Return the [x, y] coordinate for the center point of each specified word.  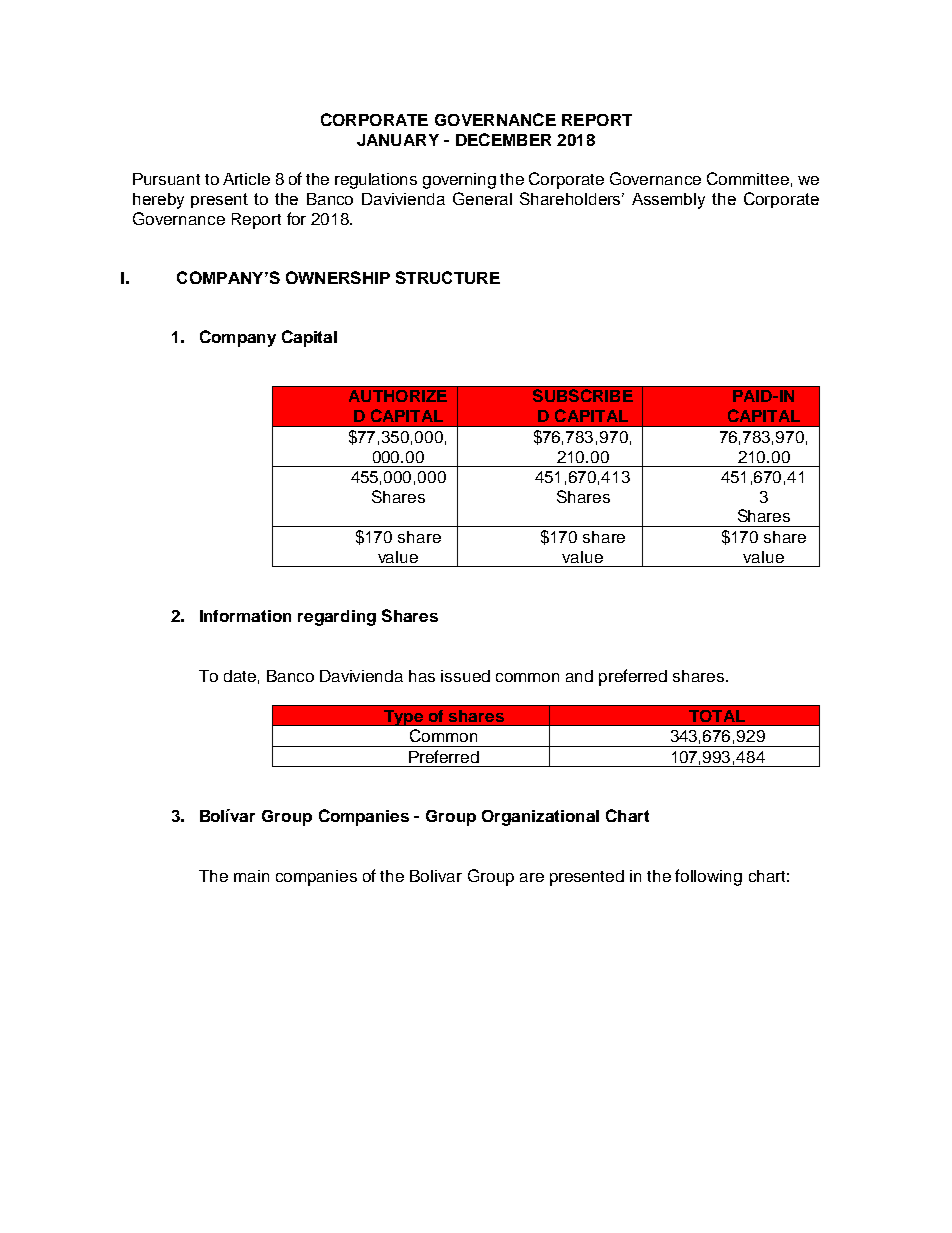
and [579, 676]
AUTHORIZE [398, 396]
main [251, 876]
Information [245, 616]
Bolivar [436, 876]
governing [459, 181]
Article [246, 179]
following [708, 877]
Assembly [668, 201]
